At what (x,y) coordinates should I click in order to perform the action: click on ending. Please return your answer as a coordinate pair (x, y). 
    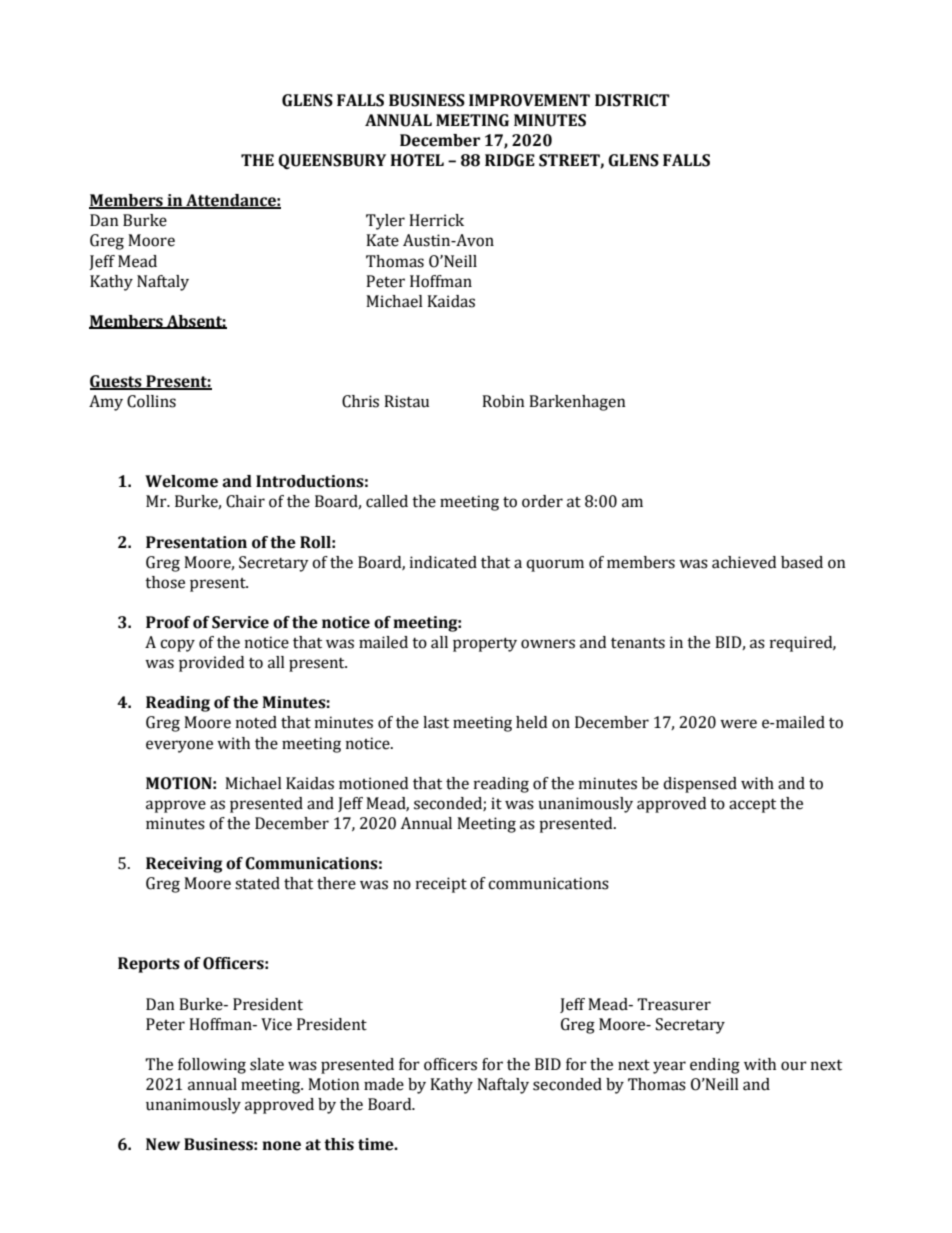
    Looking at the image, I should click on (715, 1066).
